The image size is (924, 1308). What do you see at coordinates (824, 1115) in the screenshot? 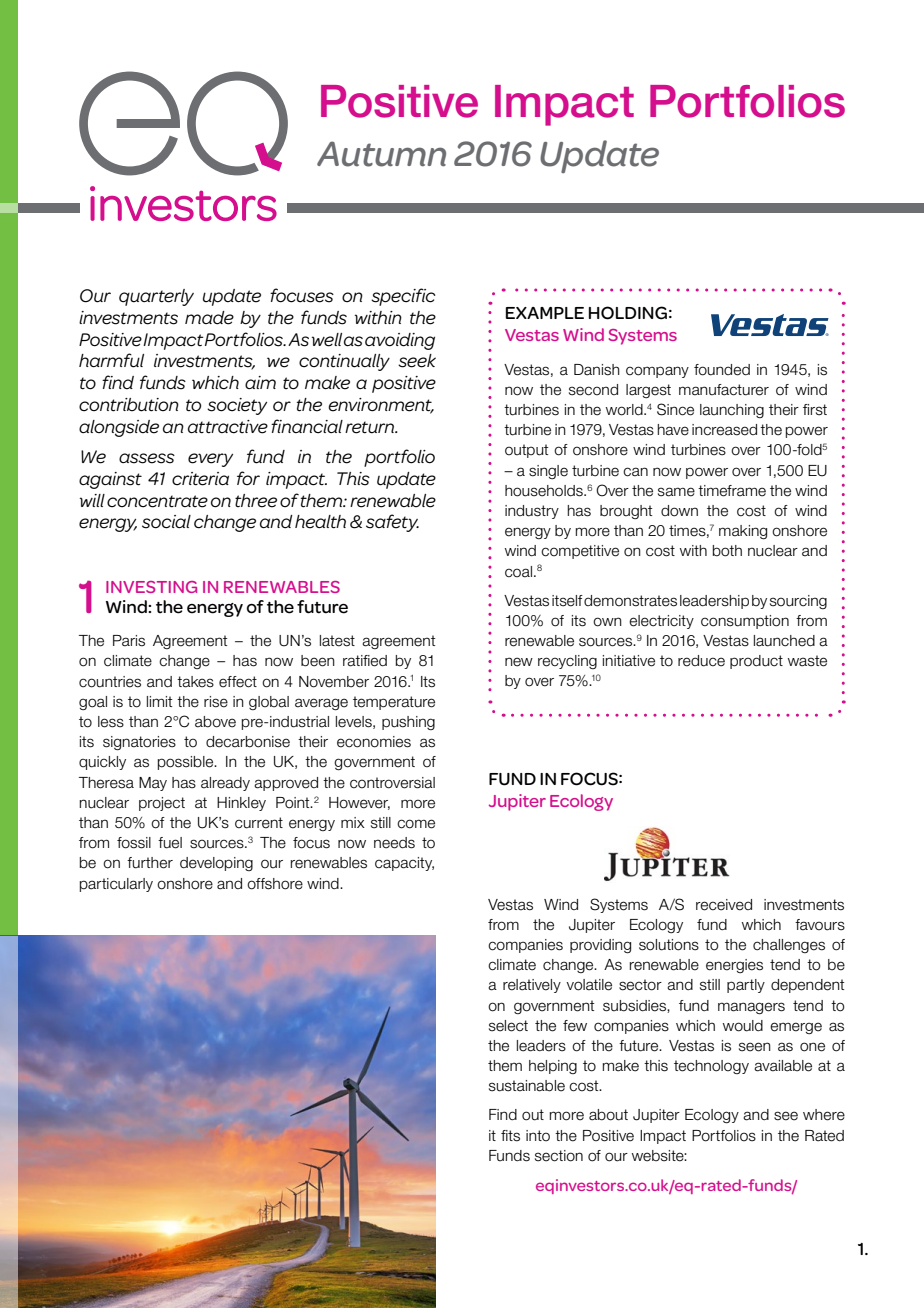
I see `where` at bounding box center [824, 1115].
